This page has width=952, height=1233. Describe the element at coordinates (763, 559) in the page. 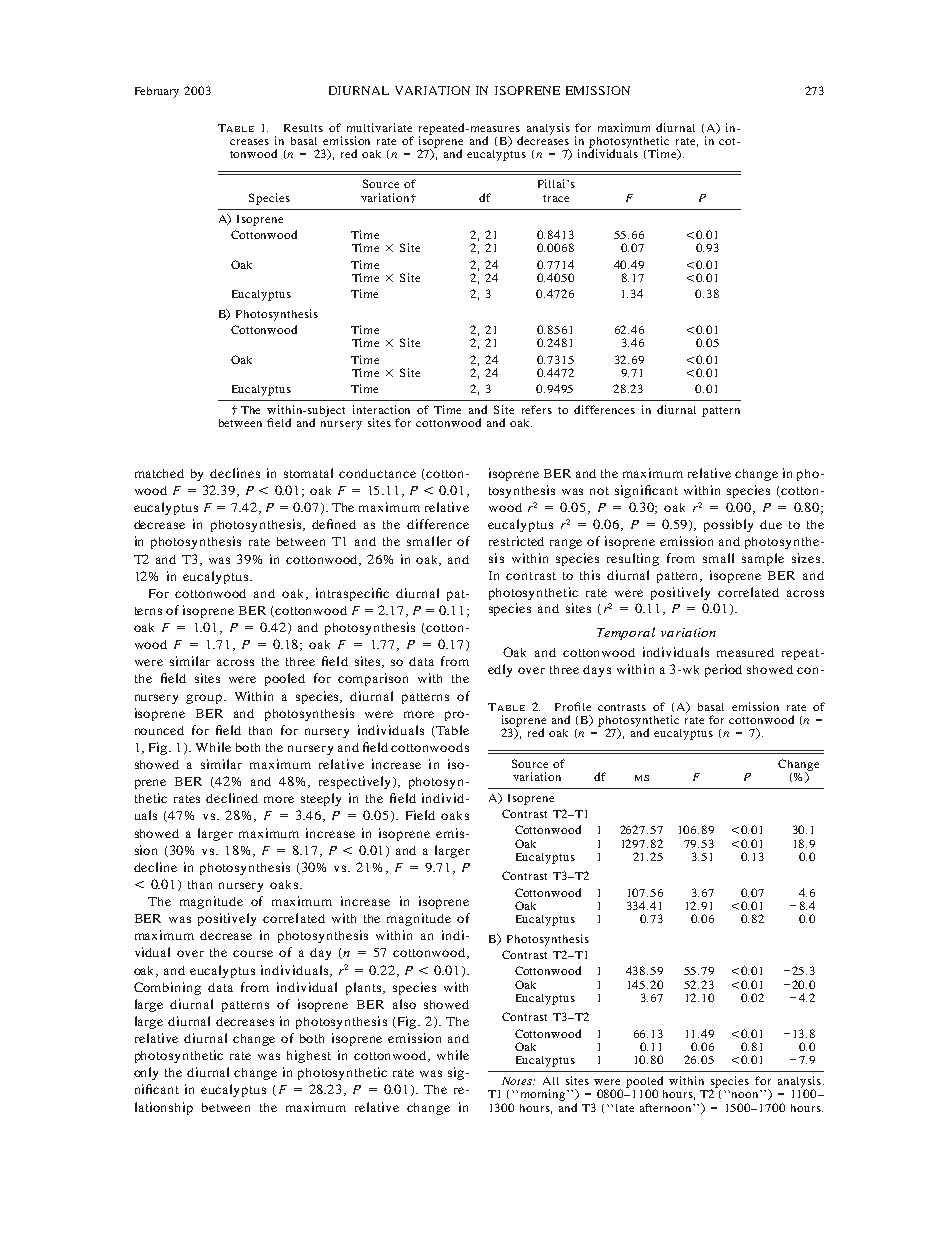

I see `sample` at that location.
